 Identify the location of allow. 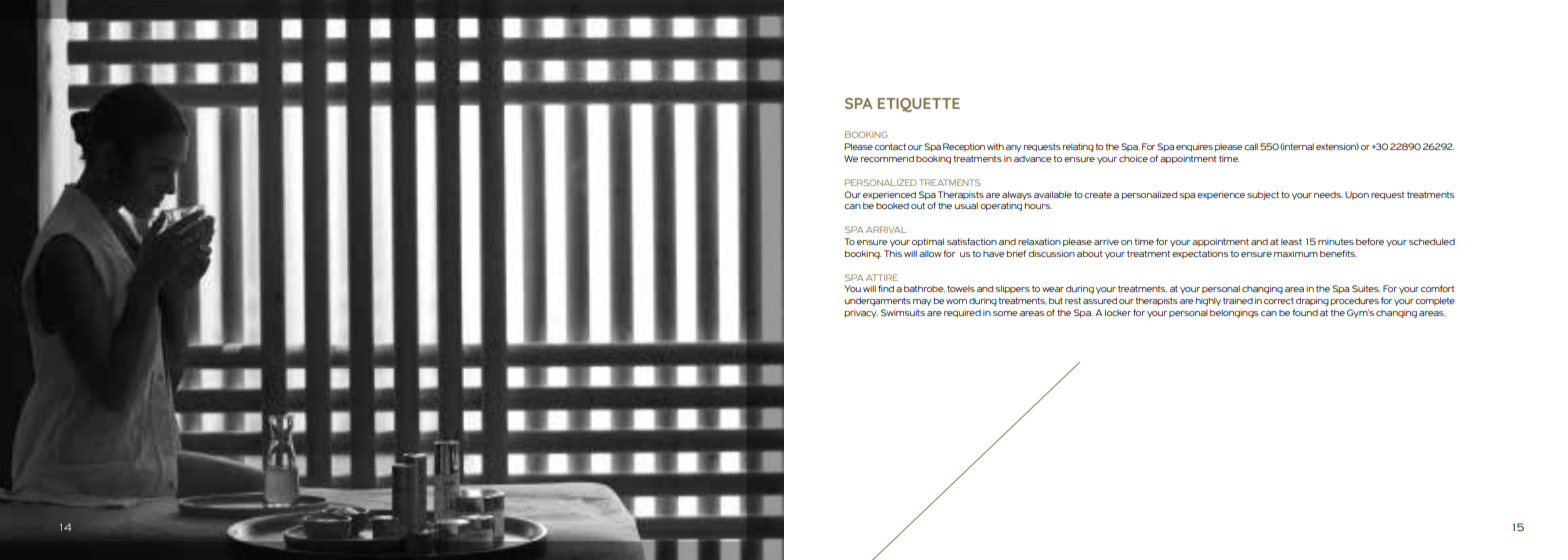
(930, 253).
